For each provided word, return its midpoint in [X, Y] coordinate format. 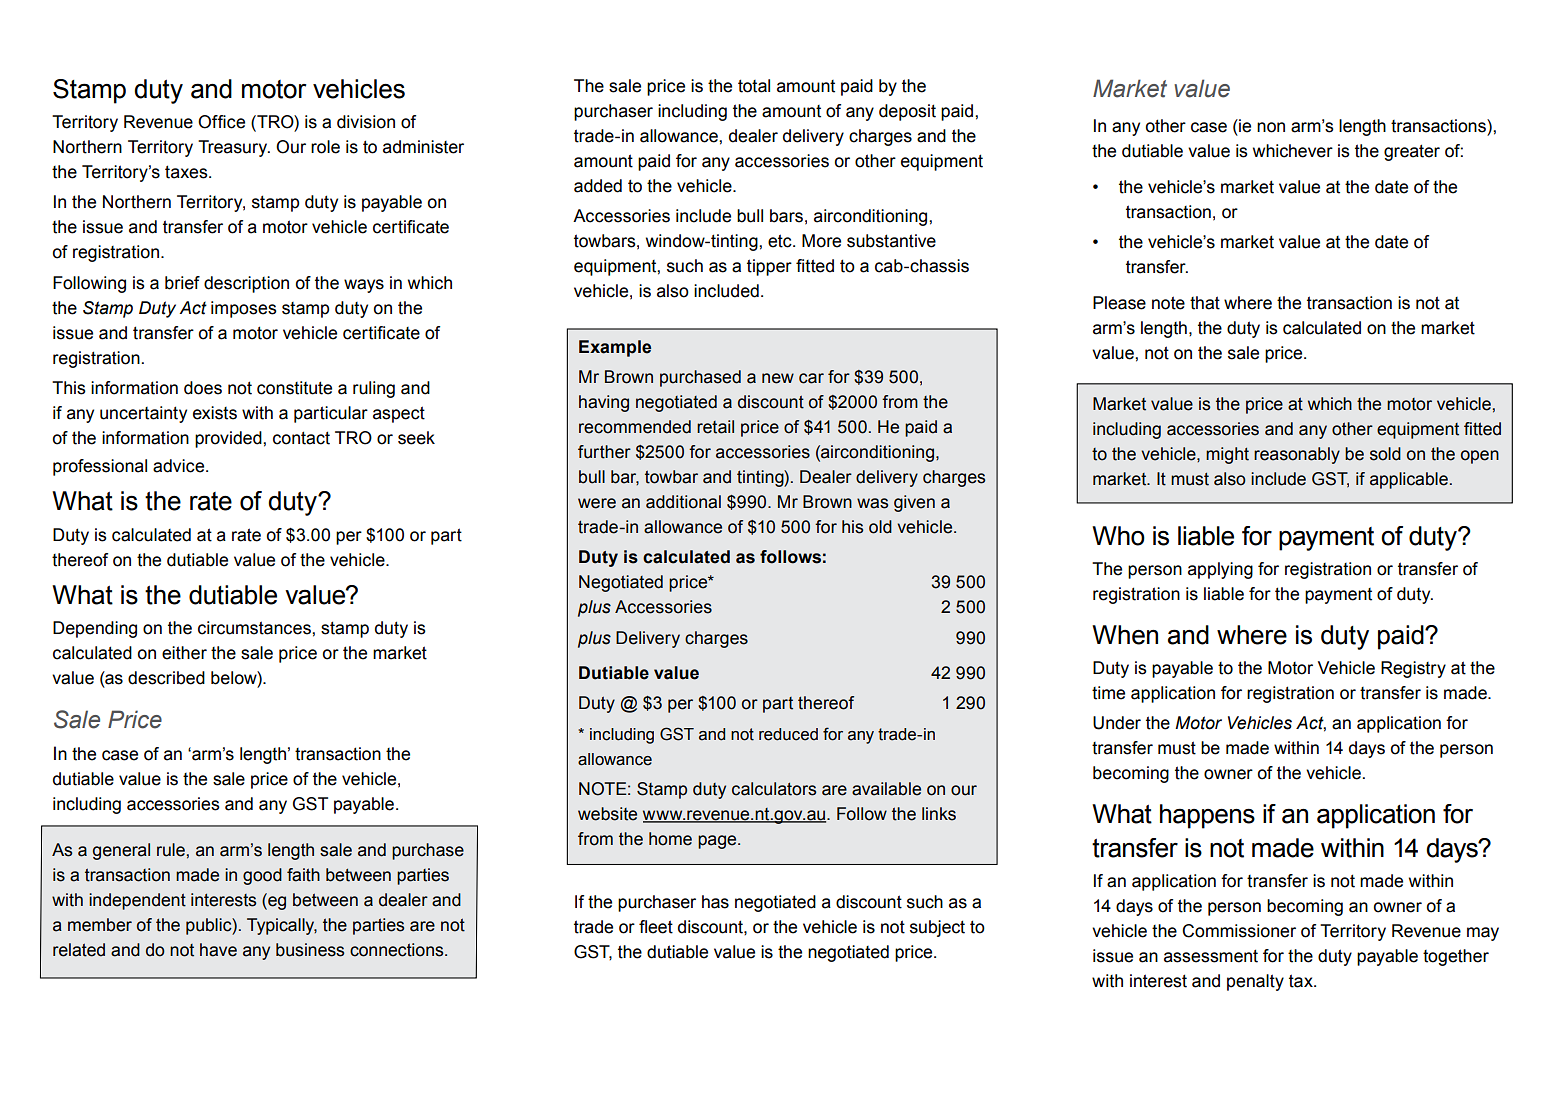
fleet [656, 927]
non [1271, 127]
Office [221, 122]
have [218, 950]
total [754, 86]
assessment [1211, 956]
